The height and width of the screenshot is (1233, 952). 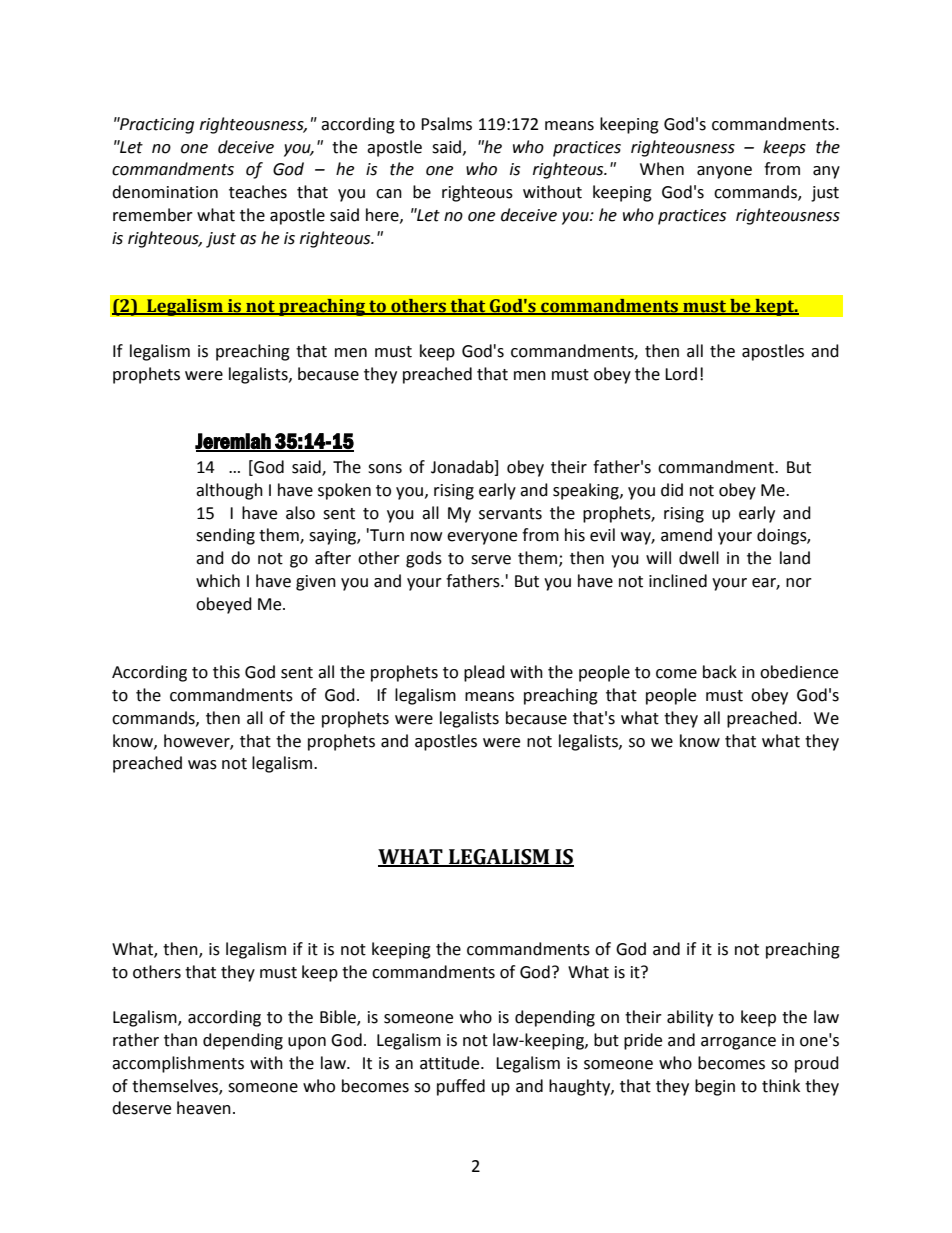 What do you see at coordinates (225, 536) in the screenshot?
I see `sending` at bounding box center [225, 536].
